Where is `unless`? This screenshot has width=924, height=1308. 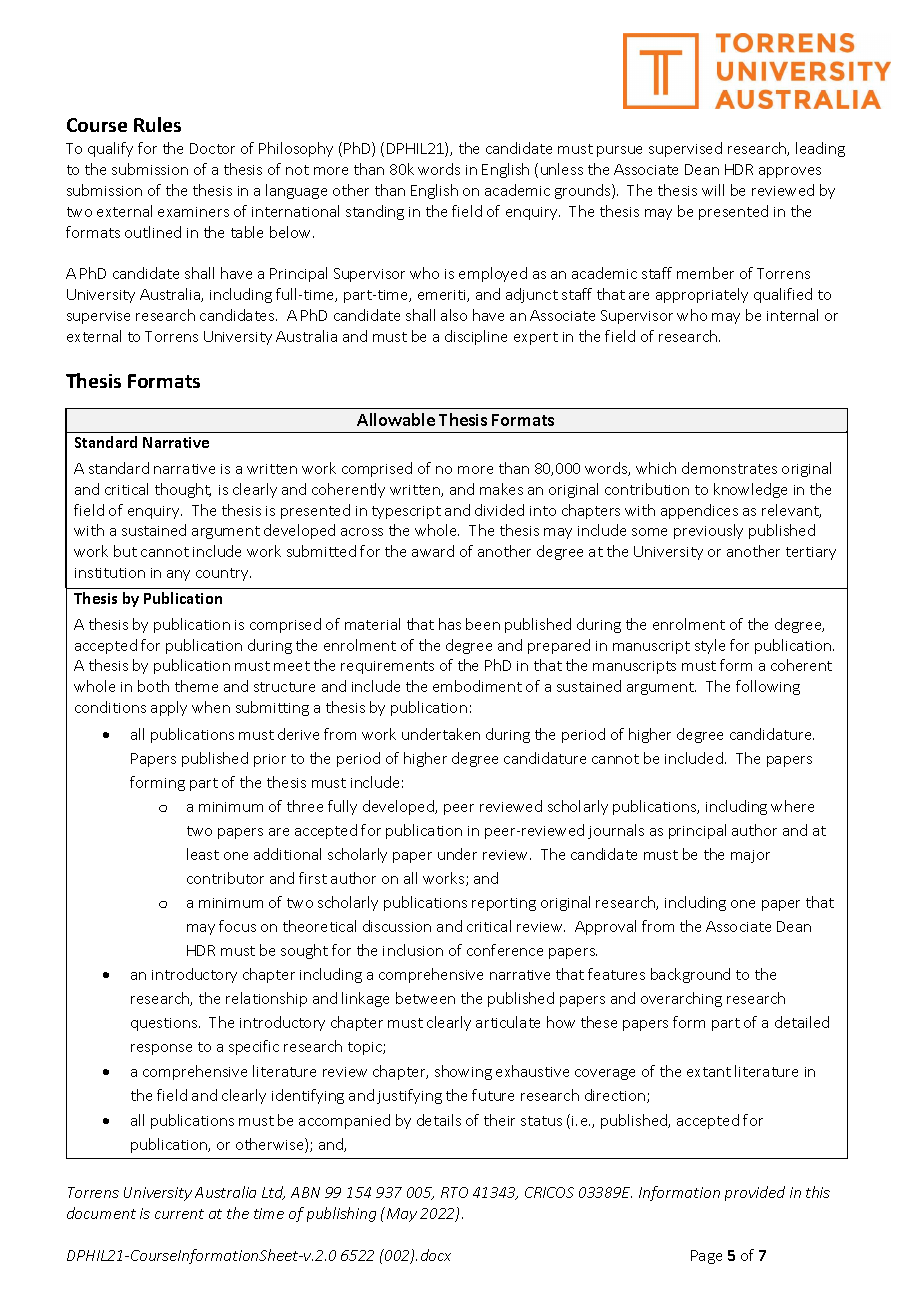
unless is located at coordinates (562, 169).
